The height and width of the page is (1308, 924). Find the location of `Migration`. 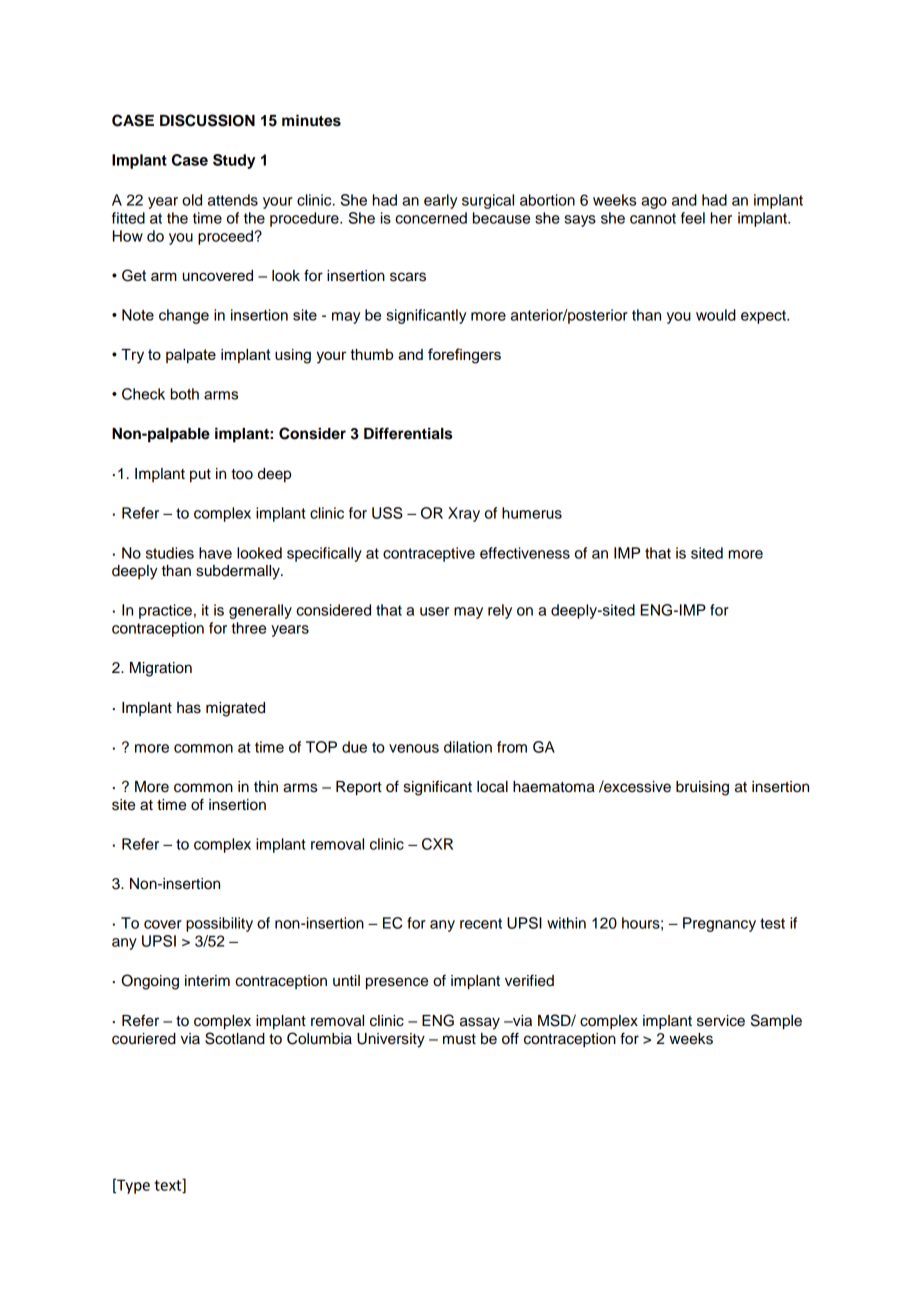

Migration is located at coordinates (161, 669).
